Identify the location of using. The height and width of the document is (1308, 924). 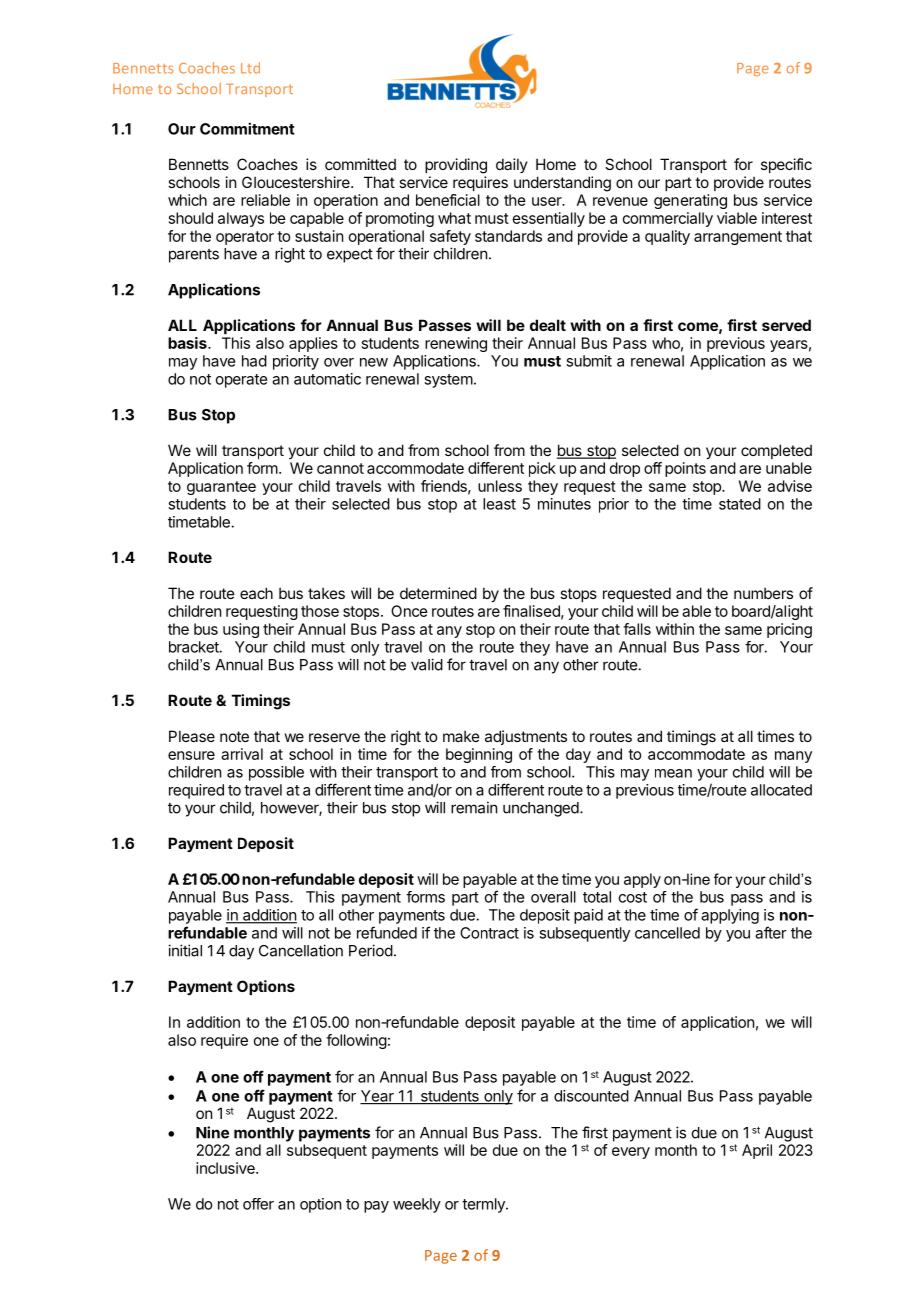
(241, 630).
